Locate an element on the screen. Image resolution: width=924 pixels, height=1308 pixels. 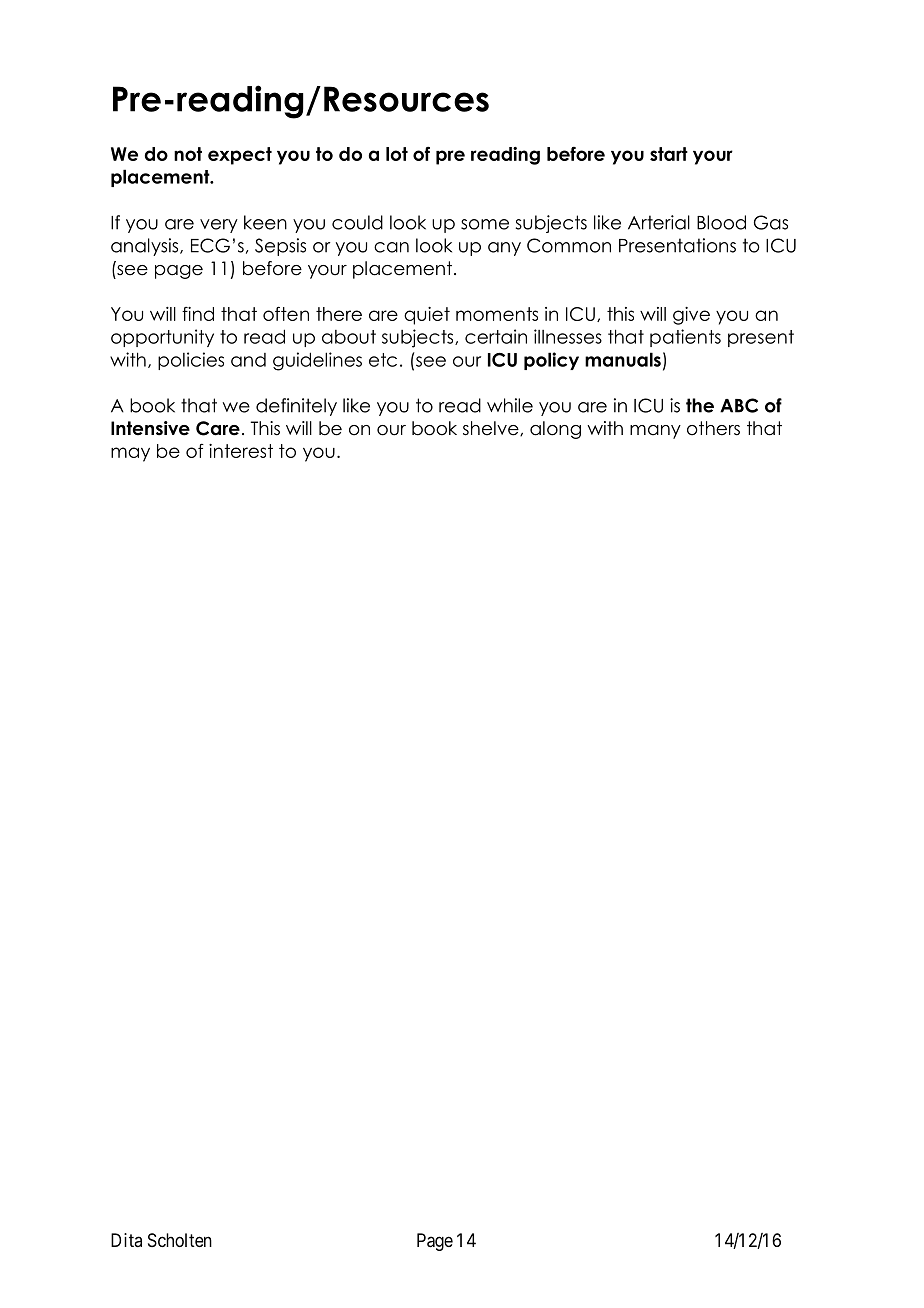
Scholten is located at coordinates (180, 1240).
